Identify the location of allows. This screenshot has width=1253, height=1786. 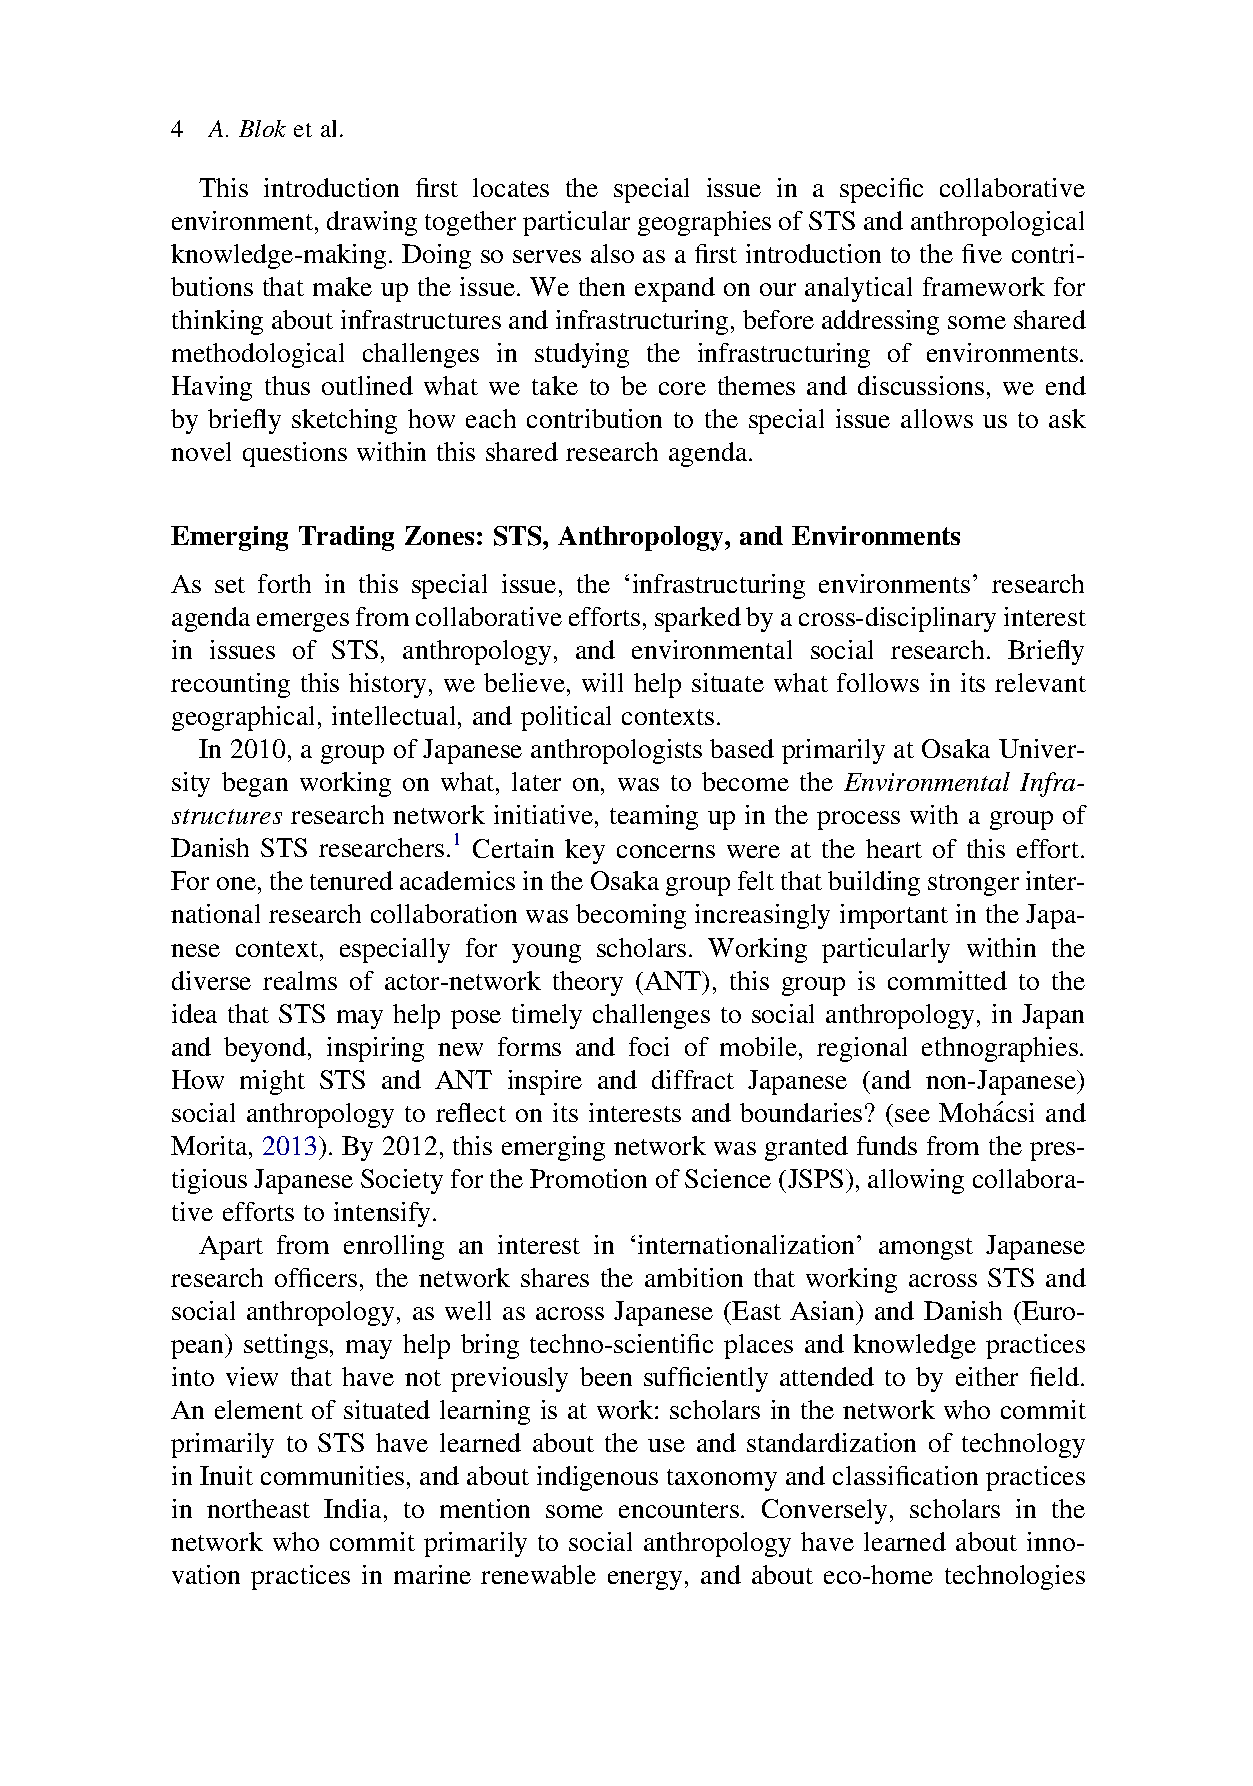
(937, 418).
